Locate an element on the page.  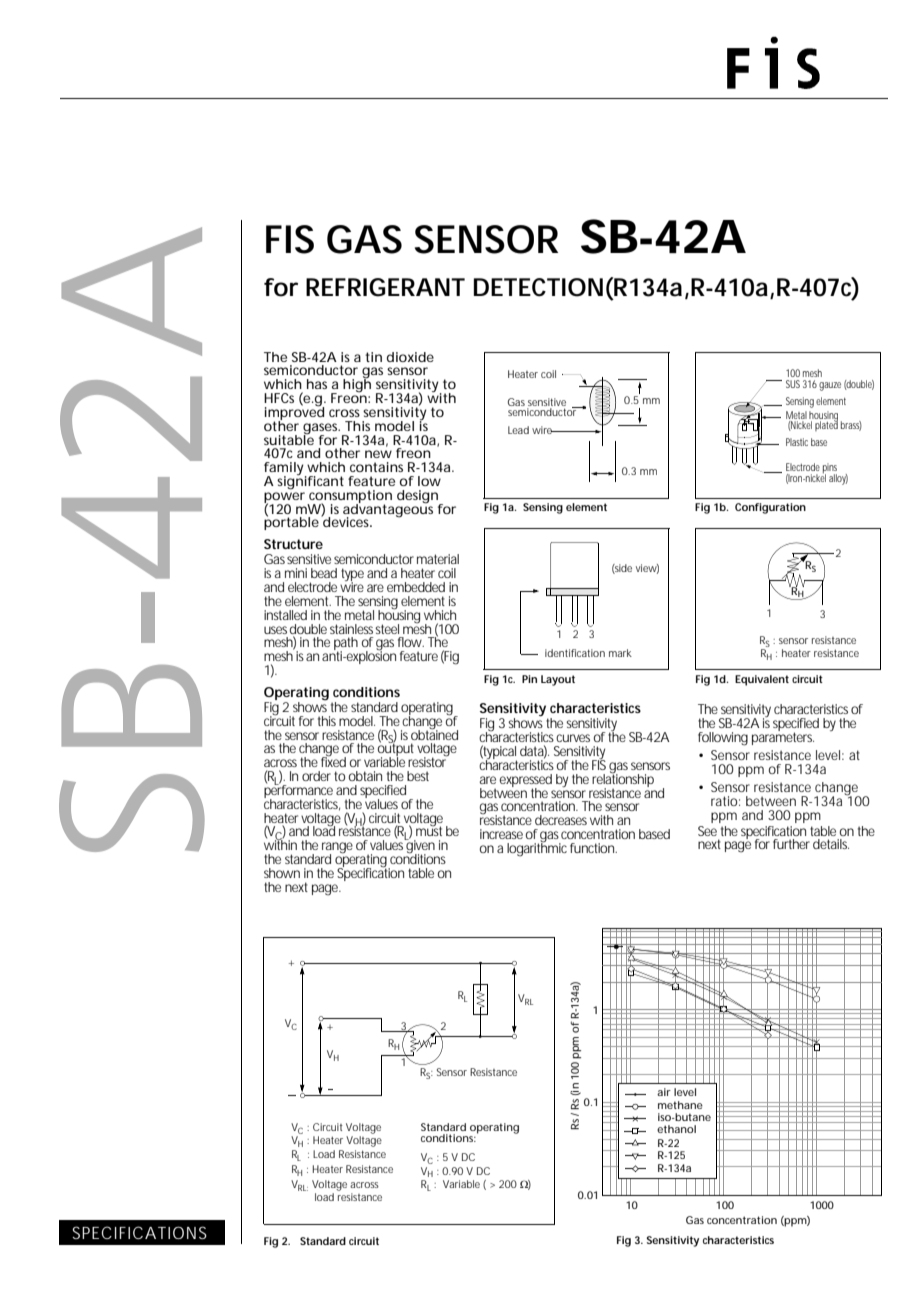
Layout is located at coordinates (558, 680).
